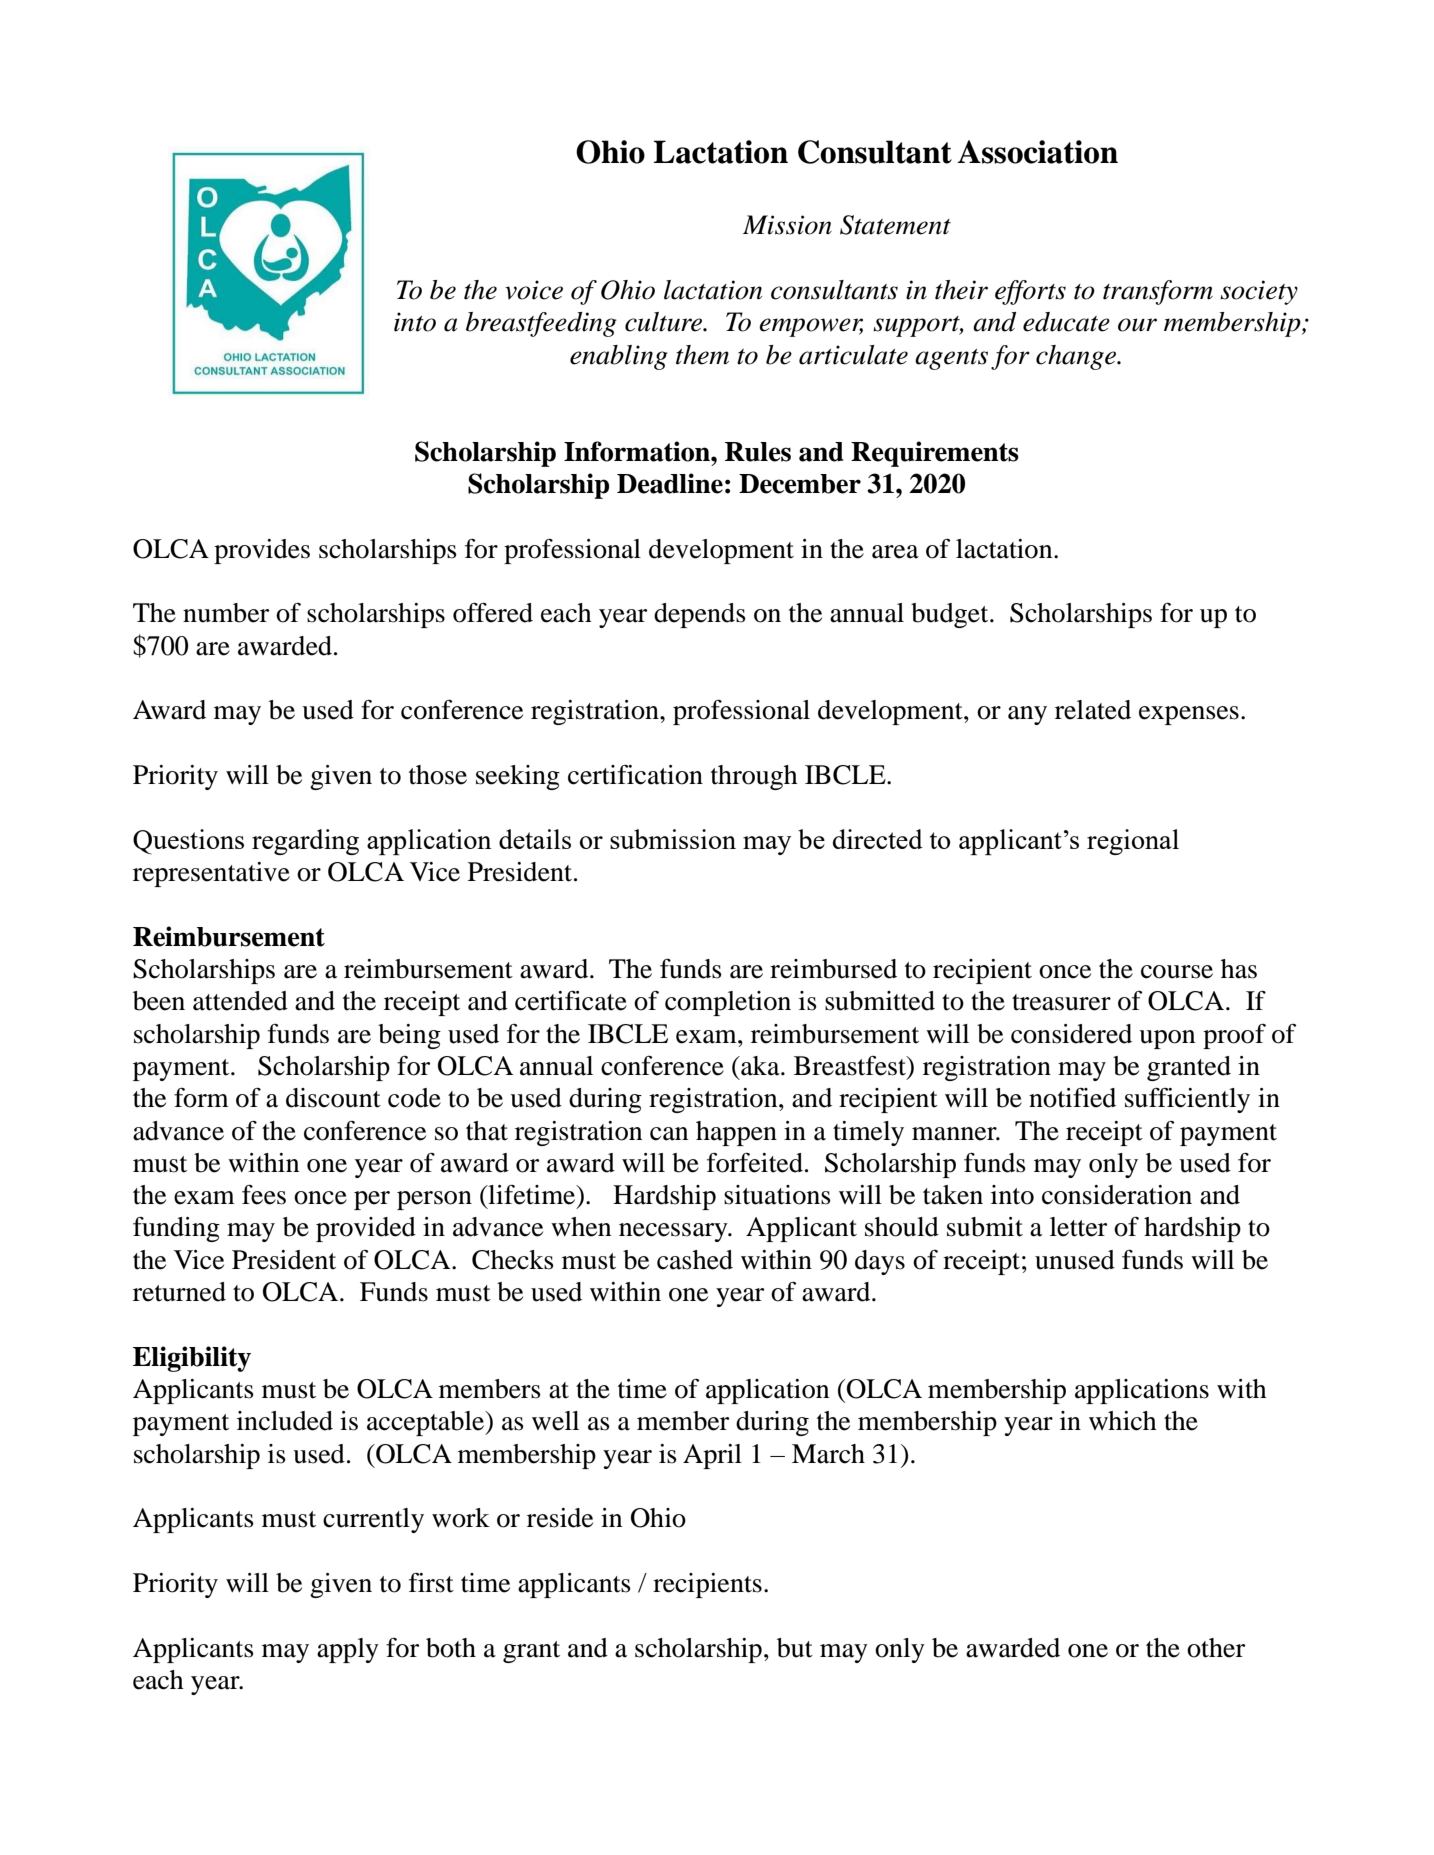 This image has width=1434, height=1855. I want to click on but, so click(795, 1648).
